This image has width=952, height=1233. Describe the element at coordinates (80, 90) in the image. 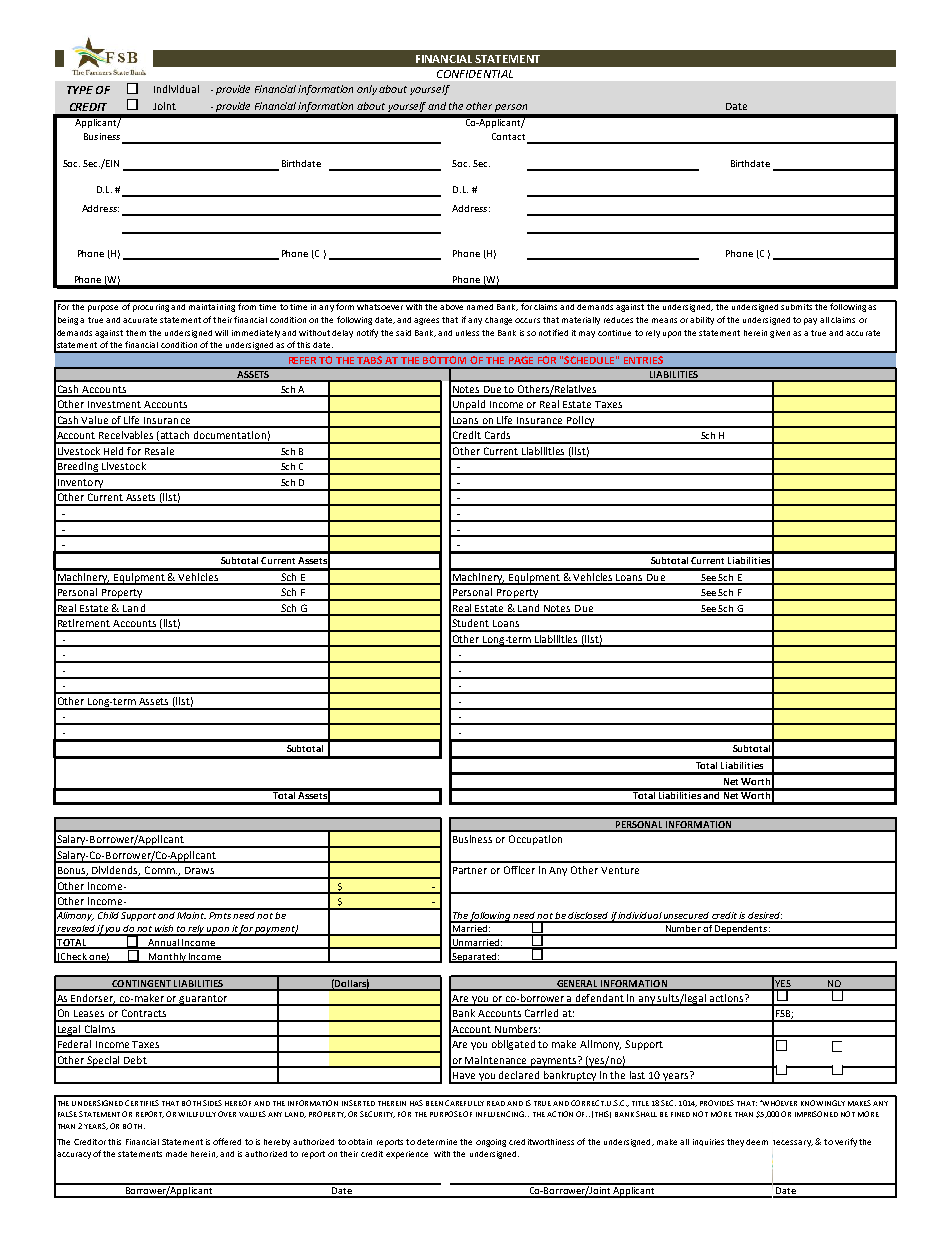

I see `TYPE` at that location.
